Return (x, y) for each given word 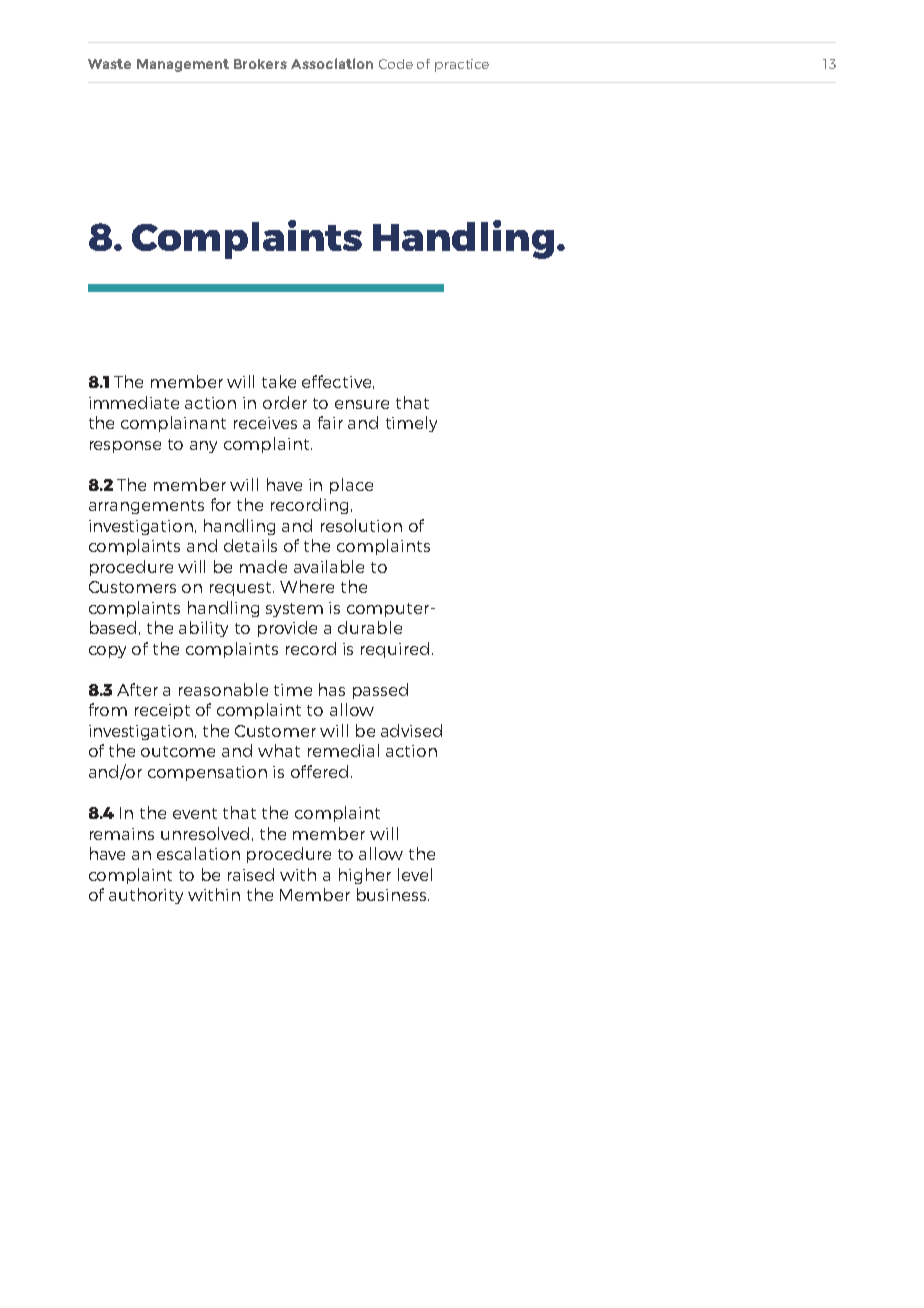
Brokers (260, 64)
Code (396, 64)
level (415, 874)
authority (146, 896)
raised (251, 874)
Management (183, 65)
